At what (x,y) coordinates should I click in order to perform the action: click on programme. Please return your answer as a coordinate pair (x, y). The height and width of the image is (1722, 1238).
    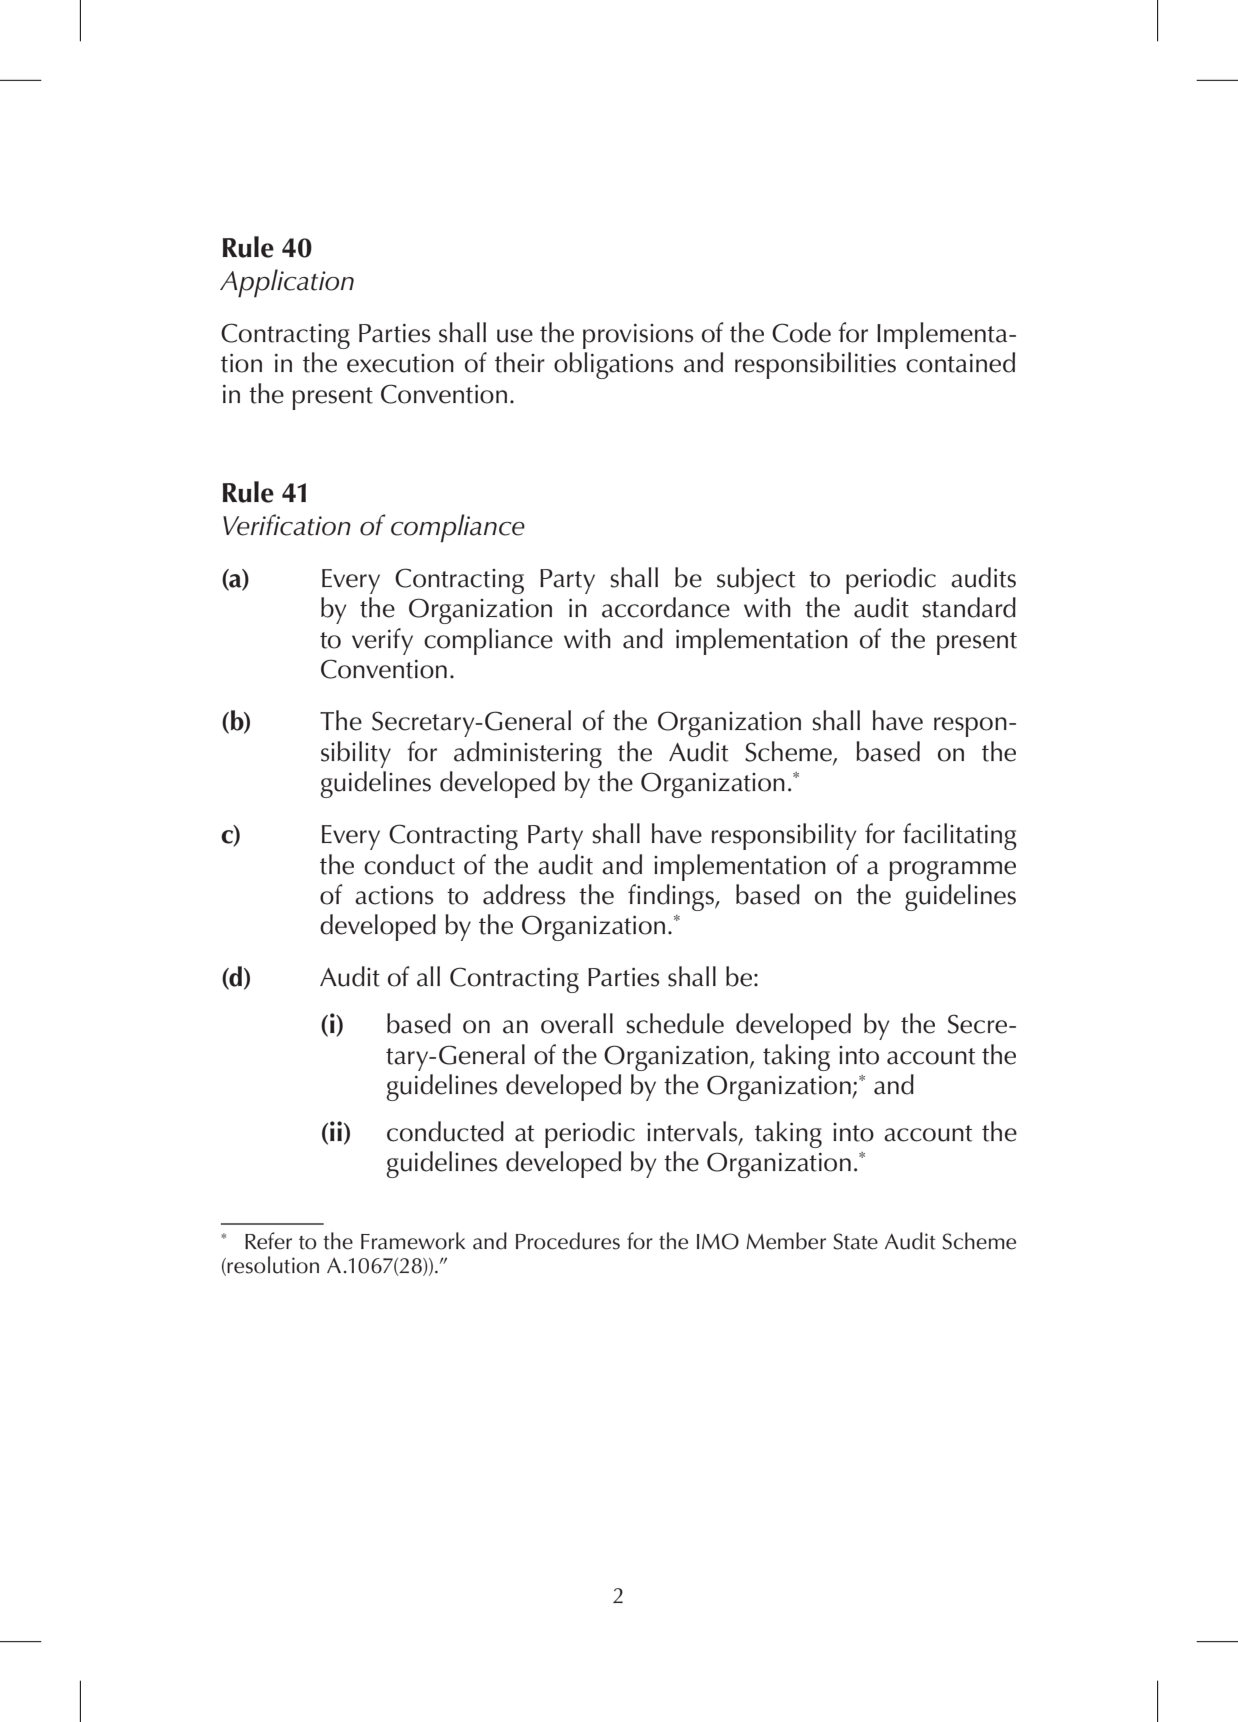
    Looking at the image, I should click on (952, 871).
